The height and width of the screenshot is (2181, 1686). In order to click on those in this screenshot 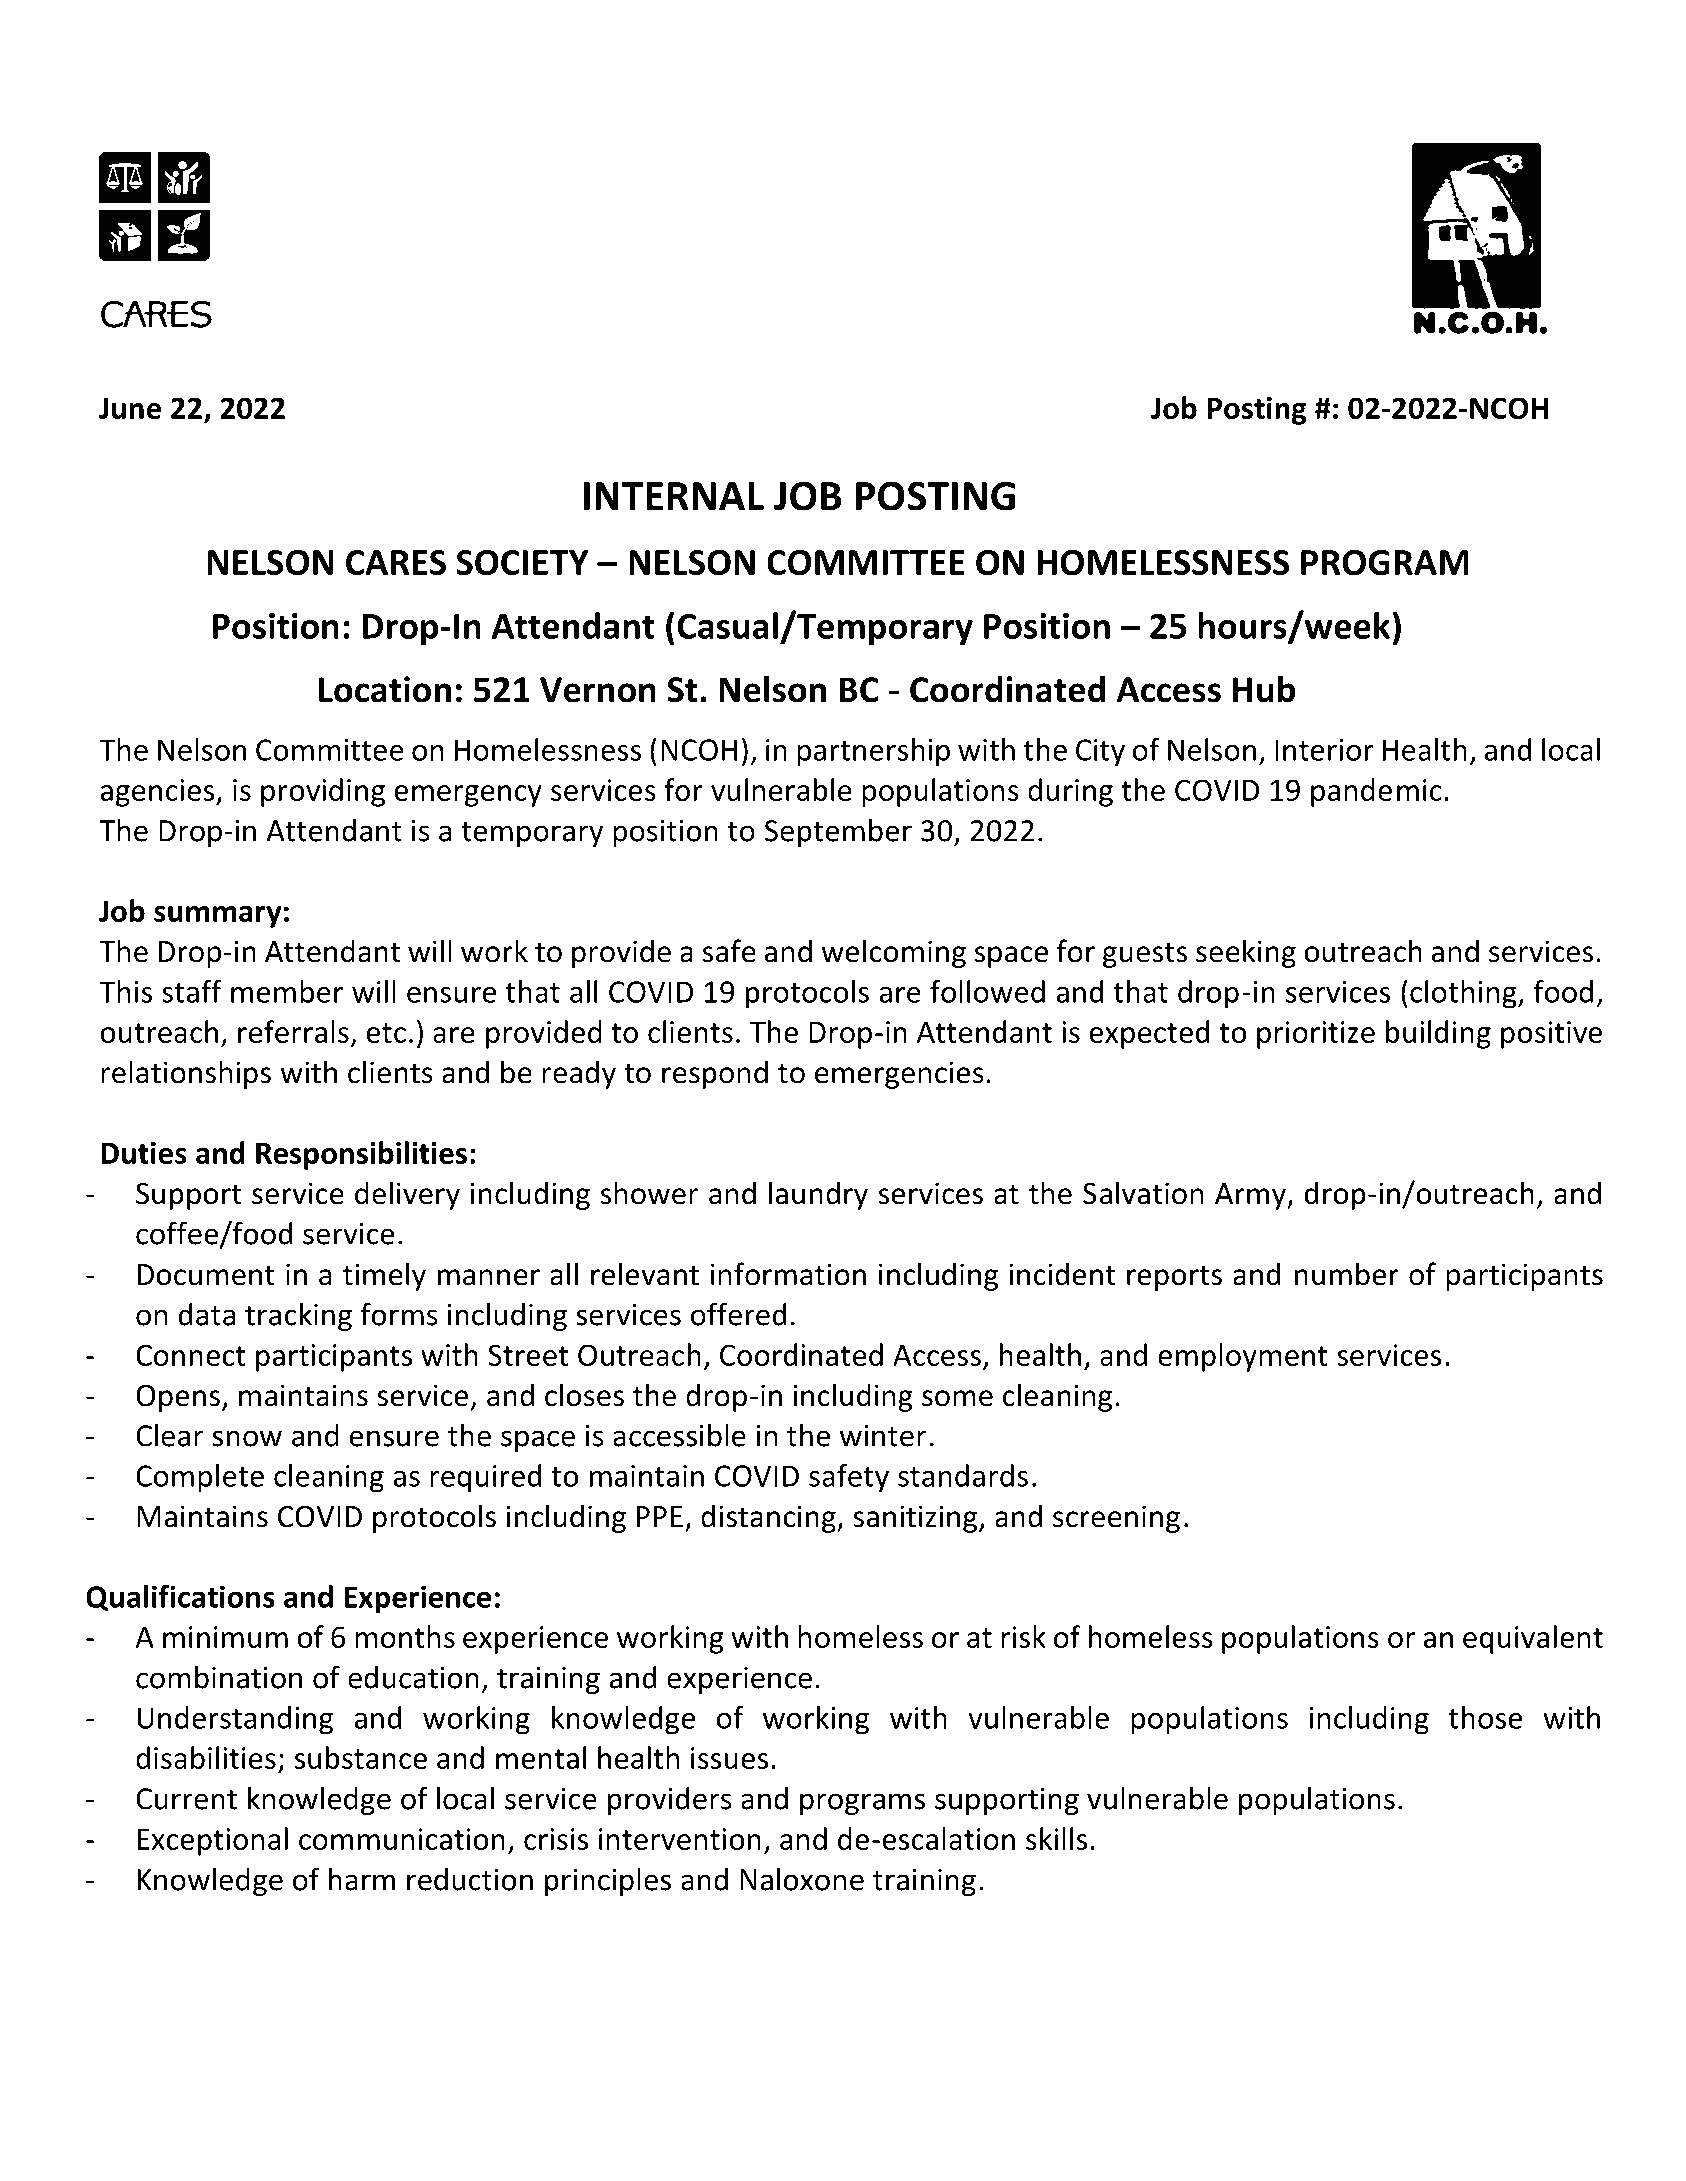, I will do `click(1485, 1717)`.
